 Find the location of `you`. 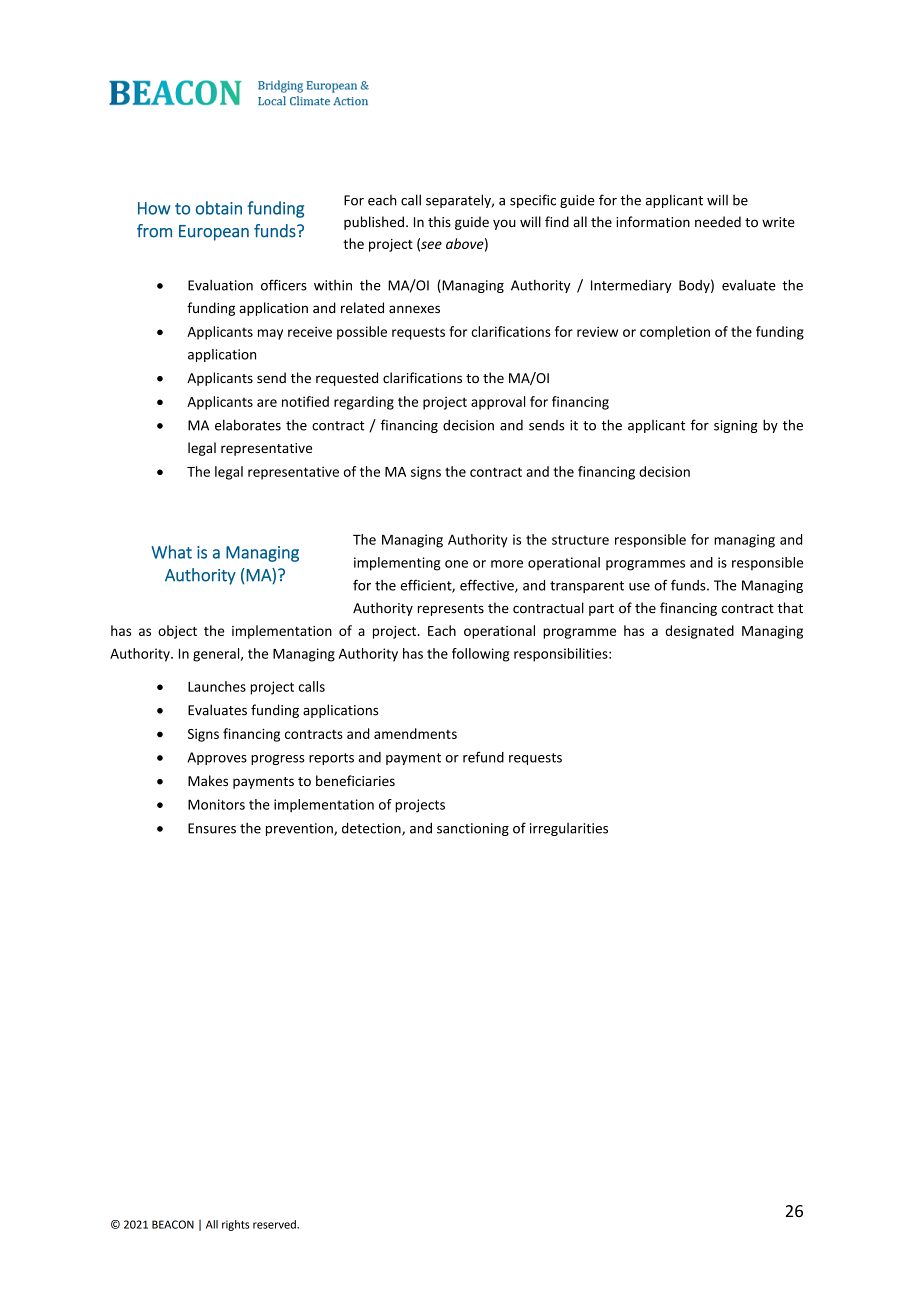

you is located at coordinates (504, 224).
